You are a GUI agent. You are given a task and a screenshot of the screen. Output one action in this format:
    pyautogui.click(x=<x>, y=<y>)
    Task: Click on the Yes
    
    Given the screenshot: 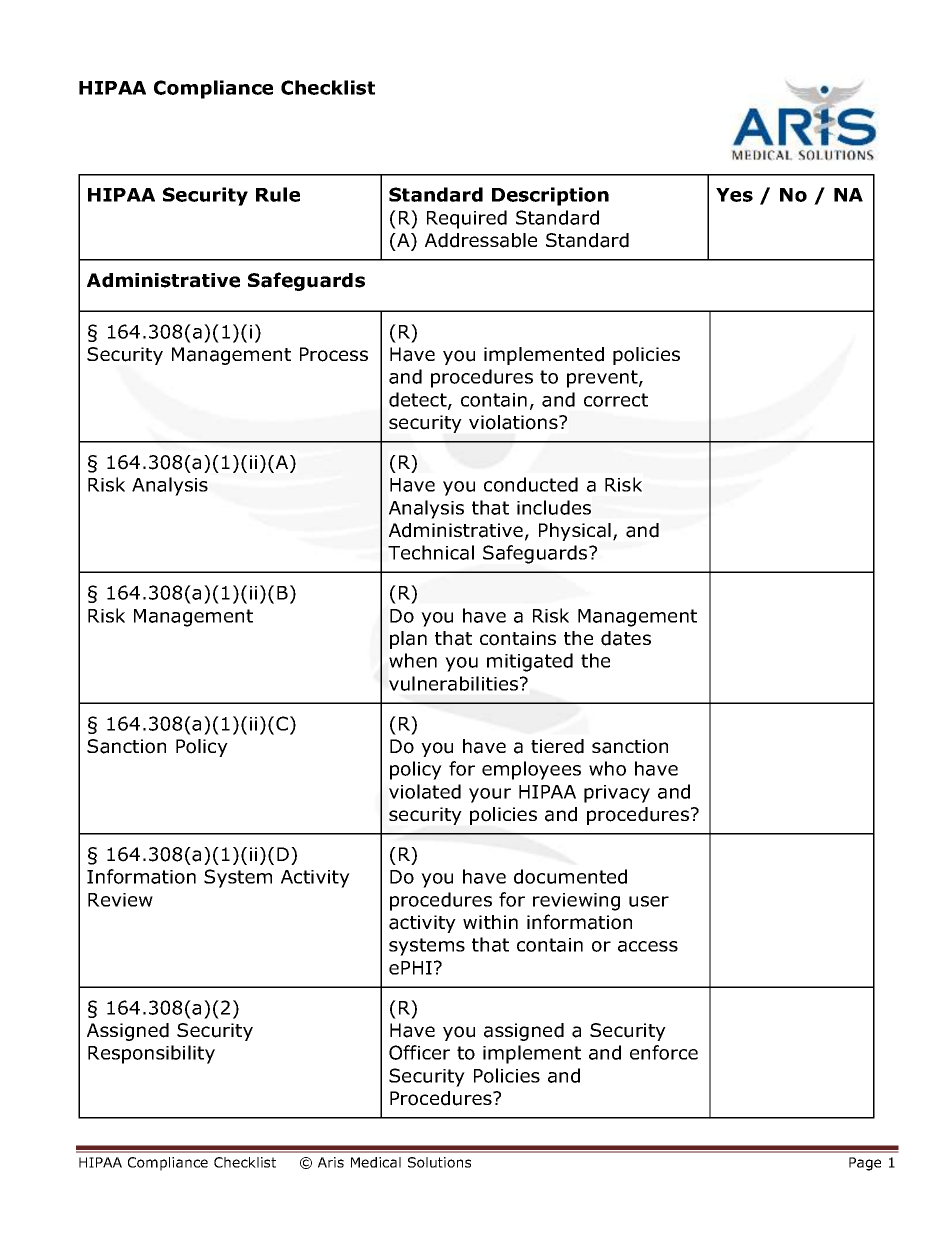 What is the action you would take?
    pyautogui.click(x=734, y=195)
